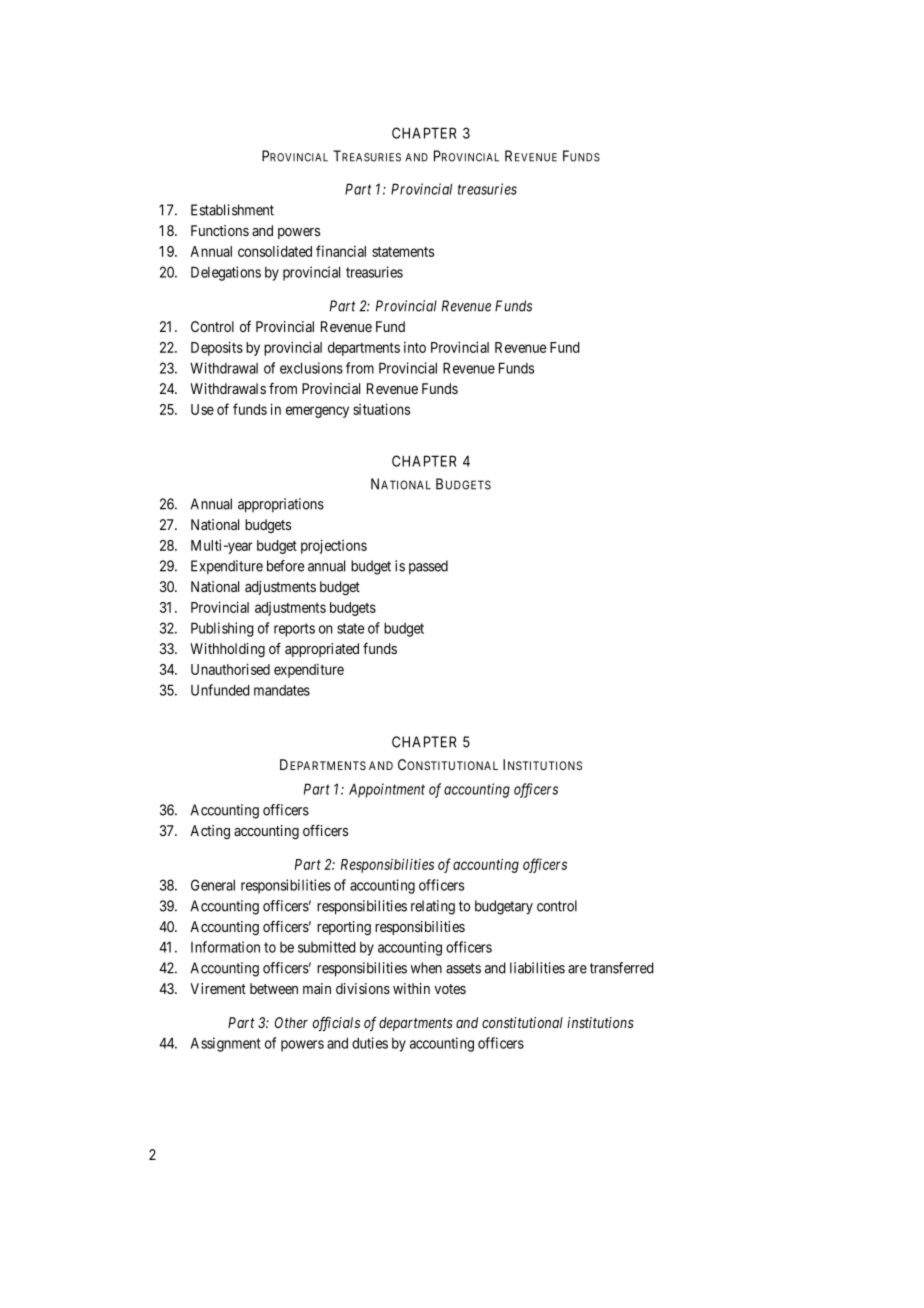  What do you see at coordinates (577, 969) in the screenshot?
I see `are` at bounding box center [577, 969].
